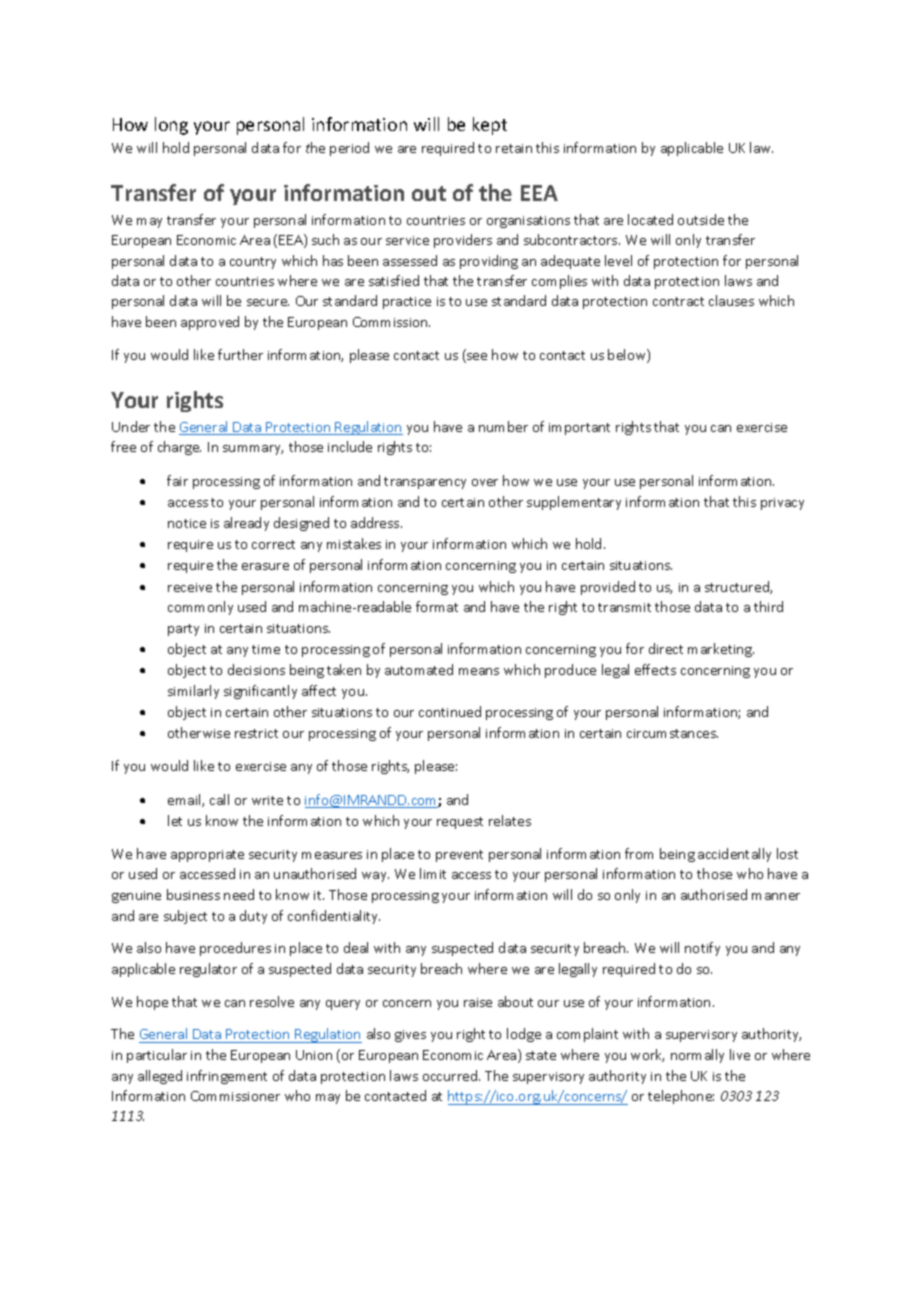 Image resolution: width=924 pixels, height=1308 pixels. Describe the element at coordinates (721, 650) in the page. I see `marketing` at that location.
